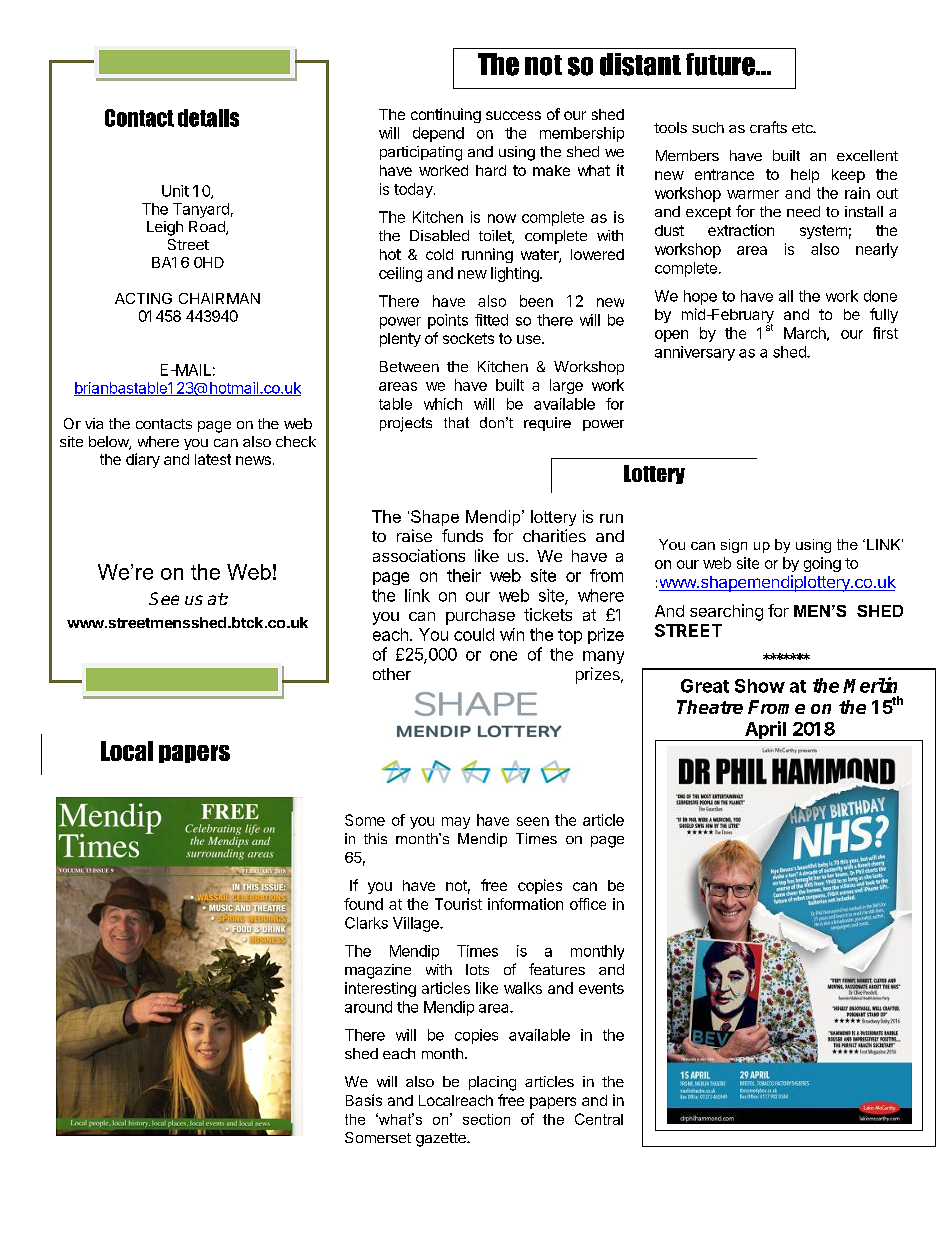 The height and width of the document is (1233, 952). I want to click on section, so click(486, 1119).
